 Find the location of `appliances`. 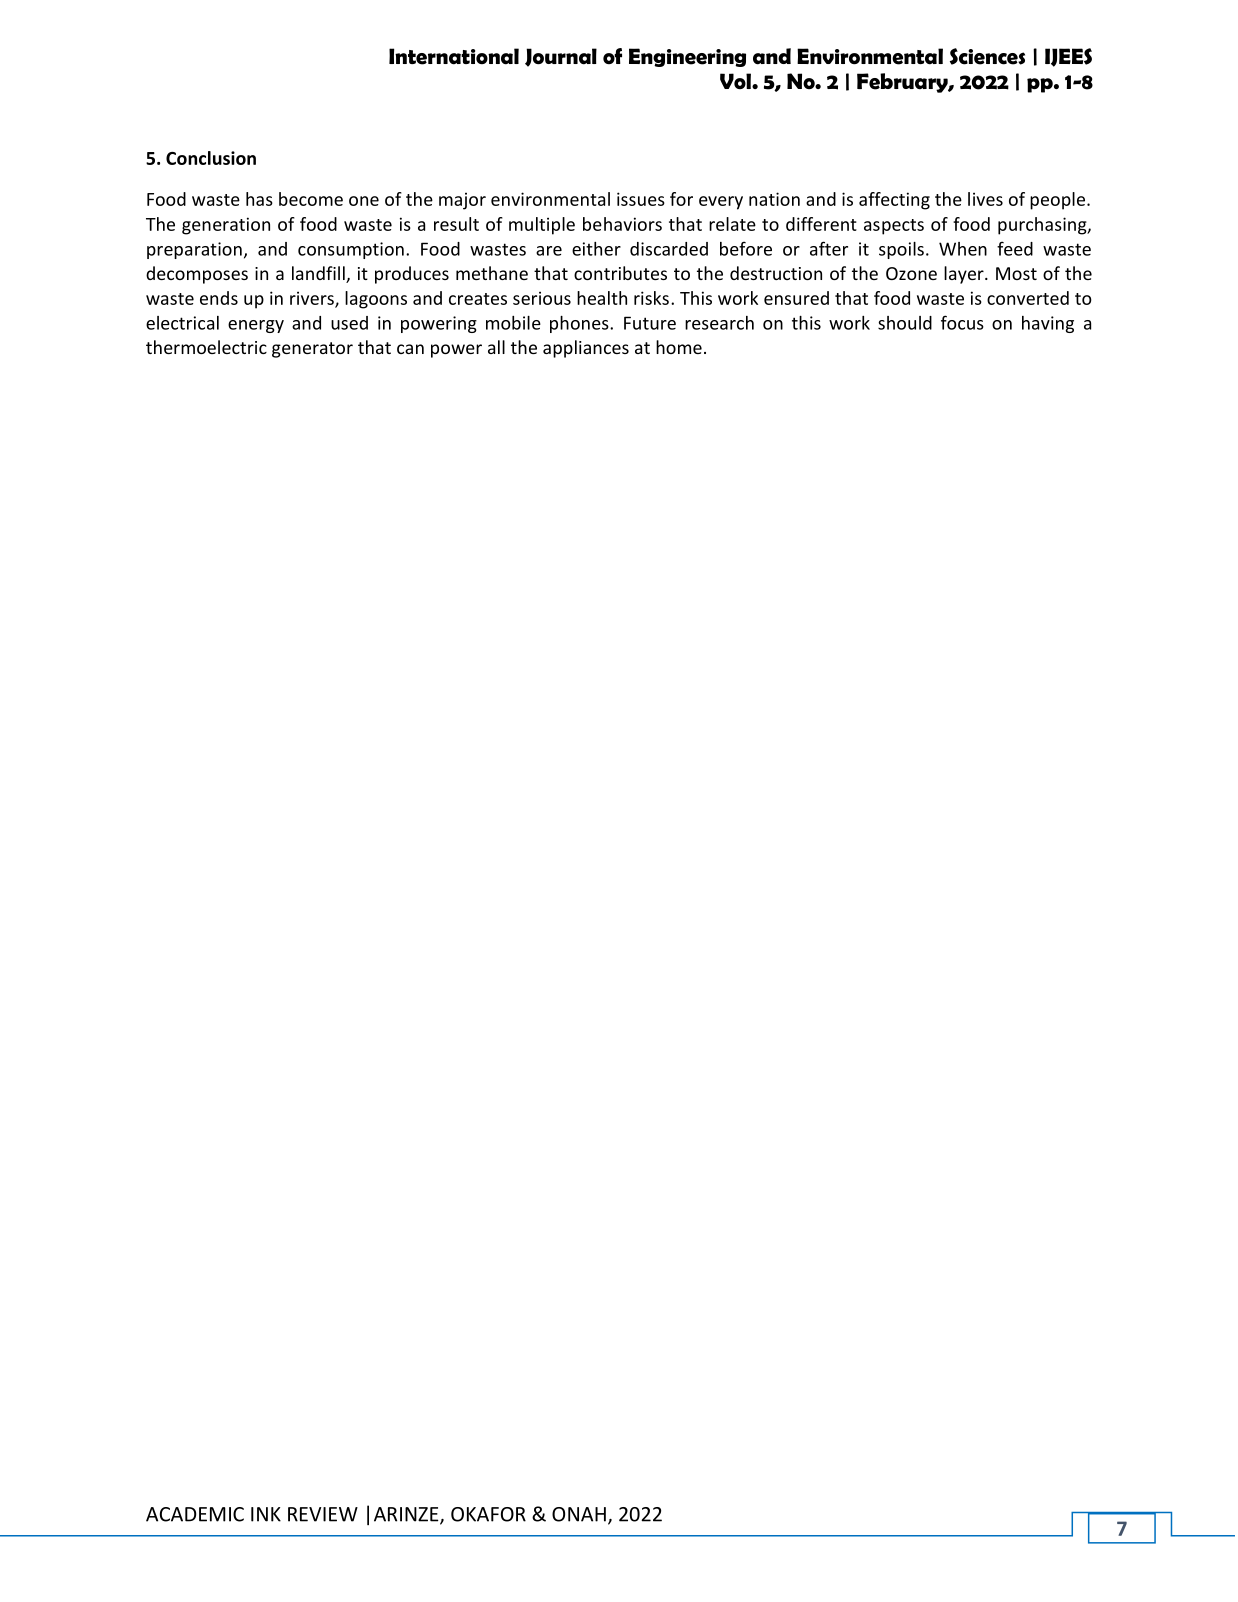

appliances is located at coordinates (586, 349).
